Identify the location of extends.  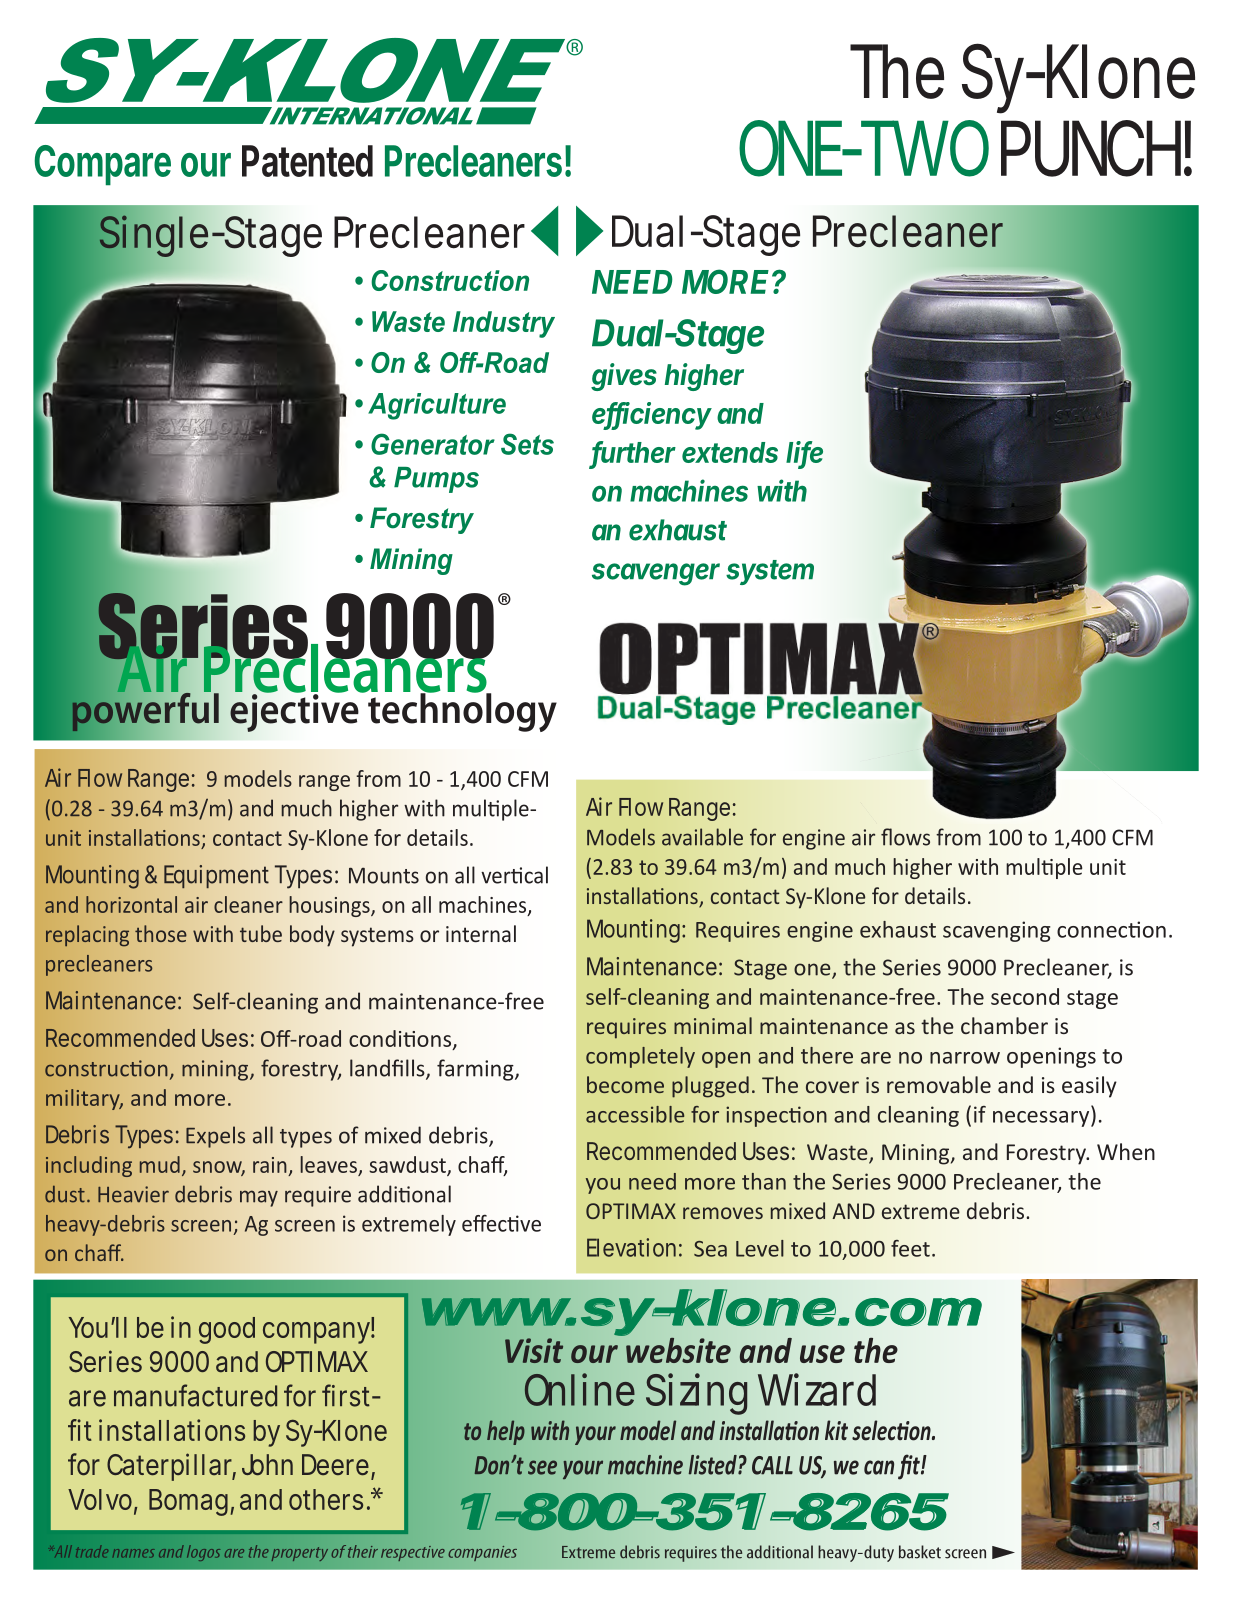
(730, 452).
